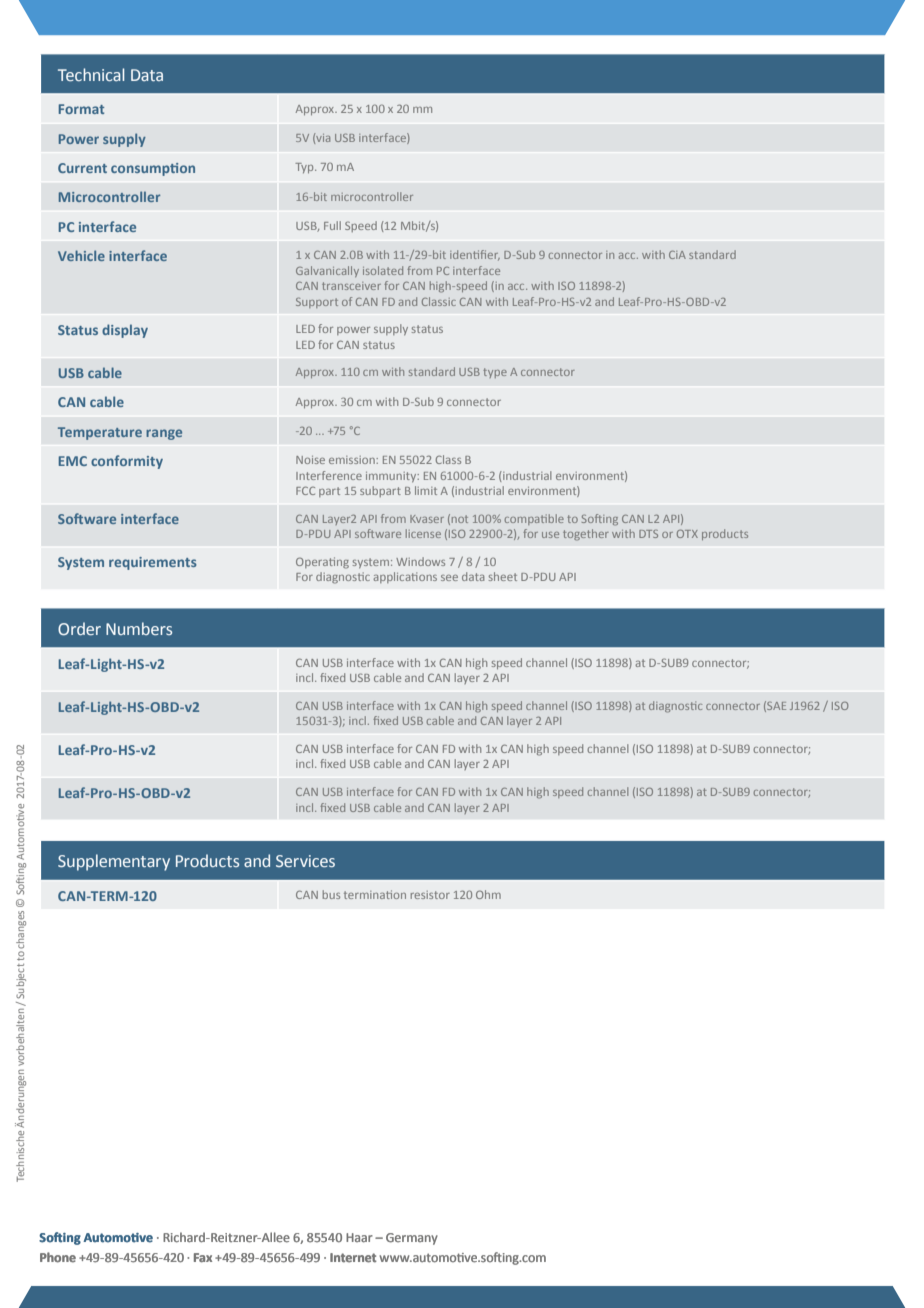 The image size is (924, 1308). I want to click on compatible, so click(534, 519).
